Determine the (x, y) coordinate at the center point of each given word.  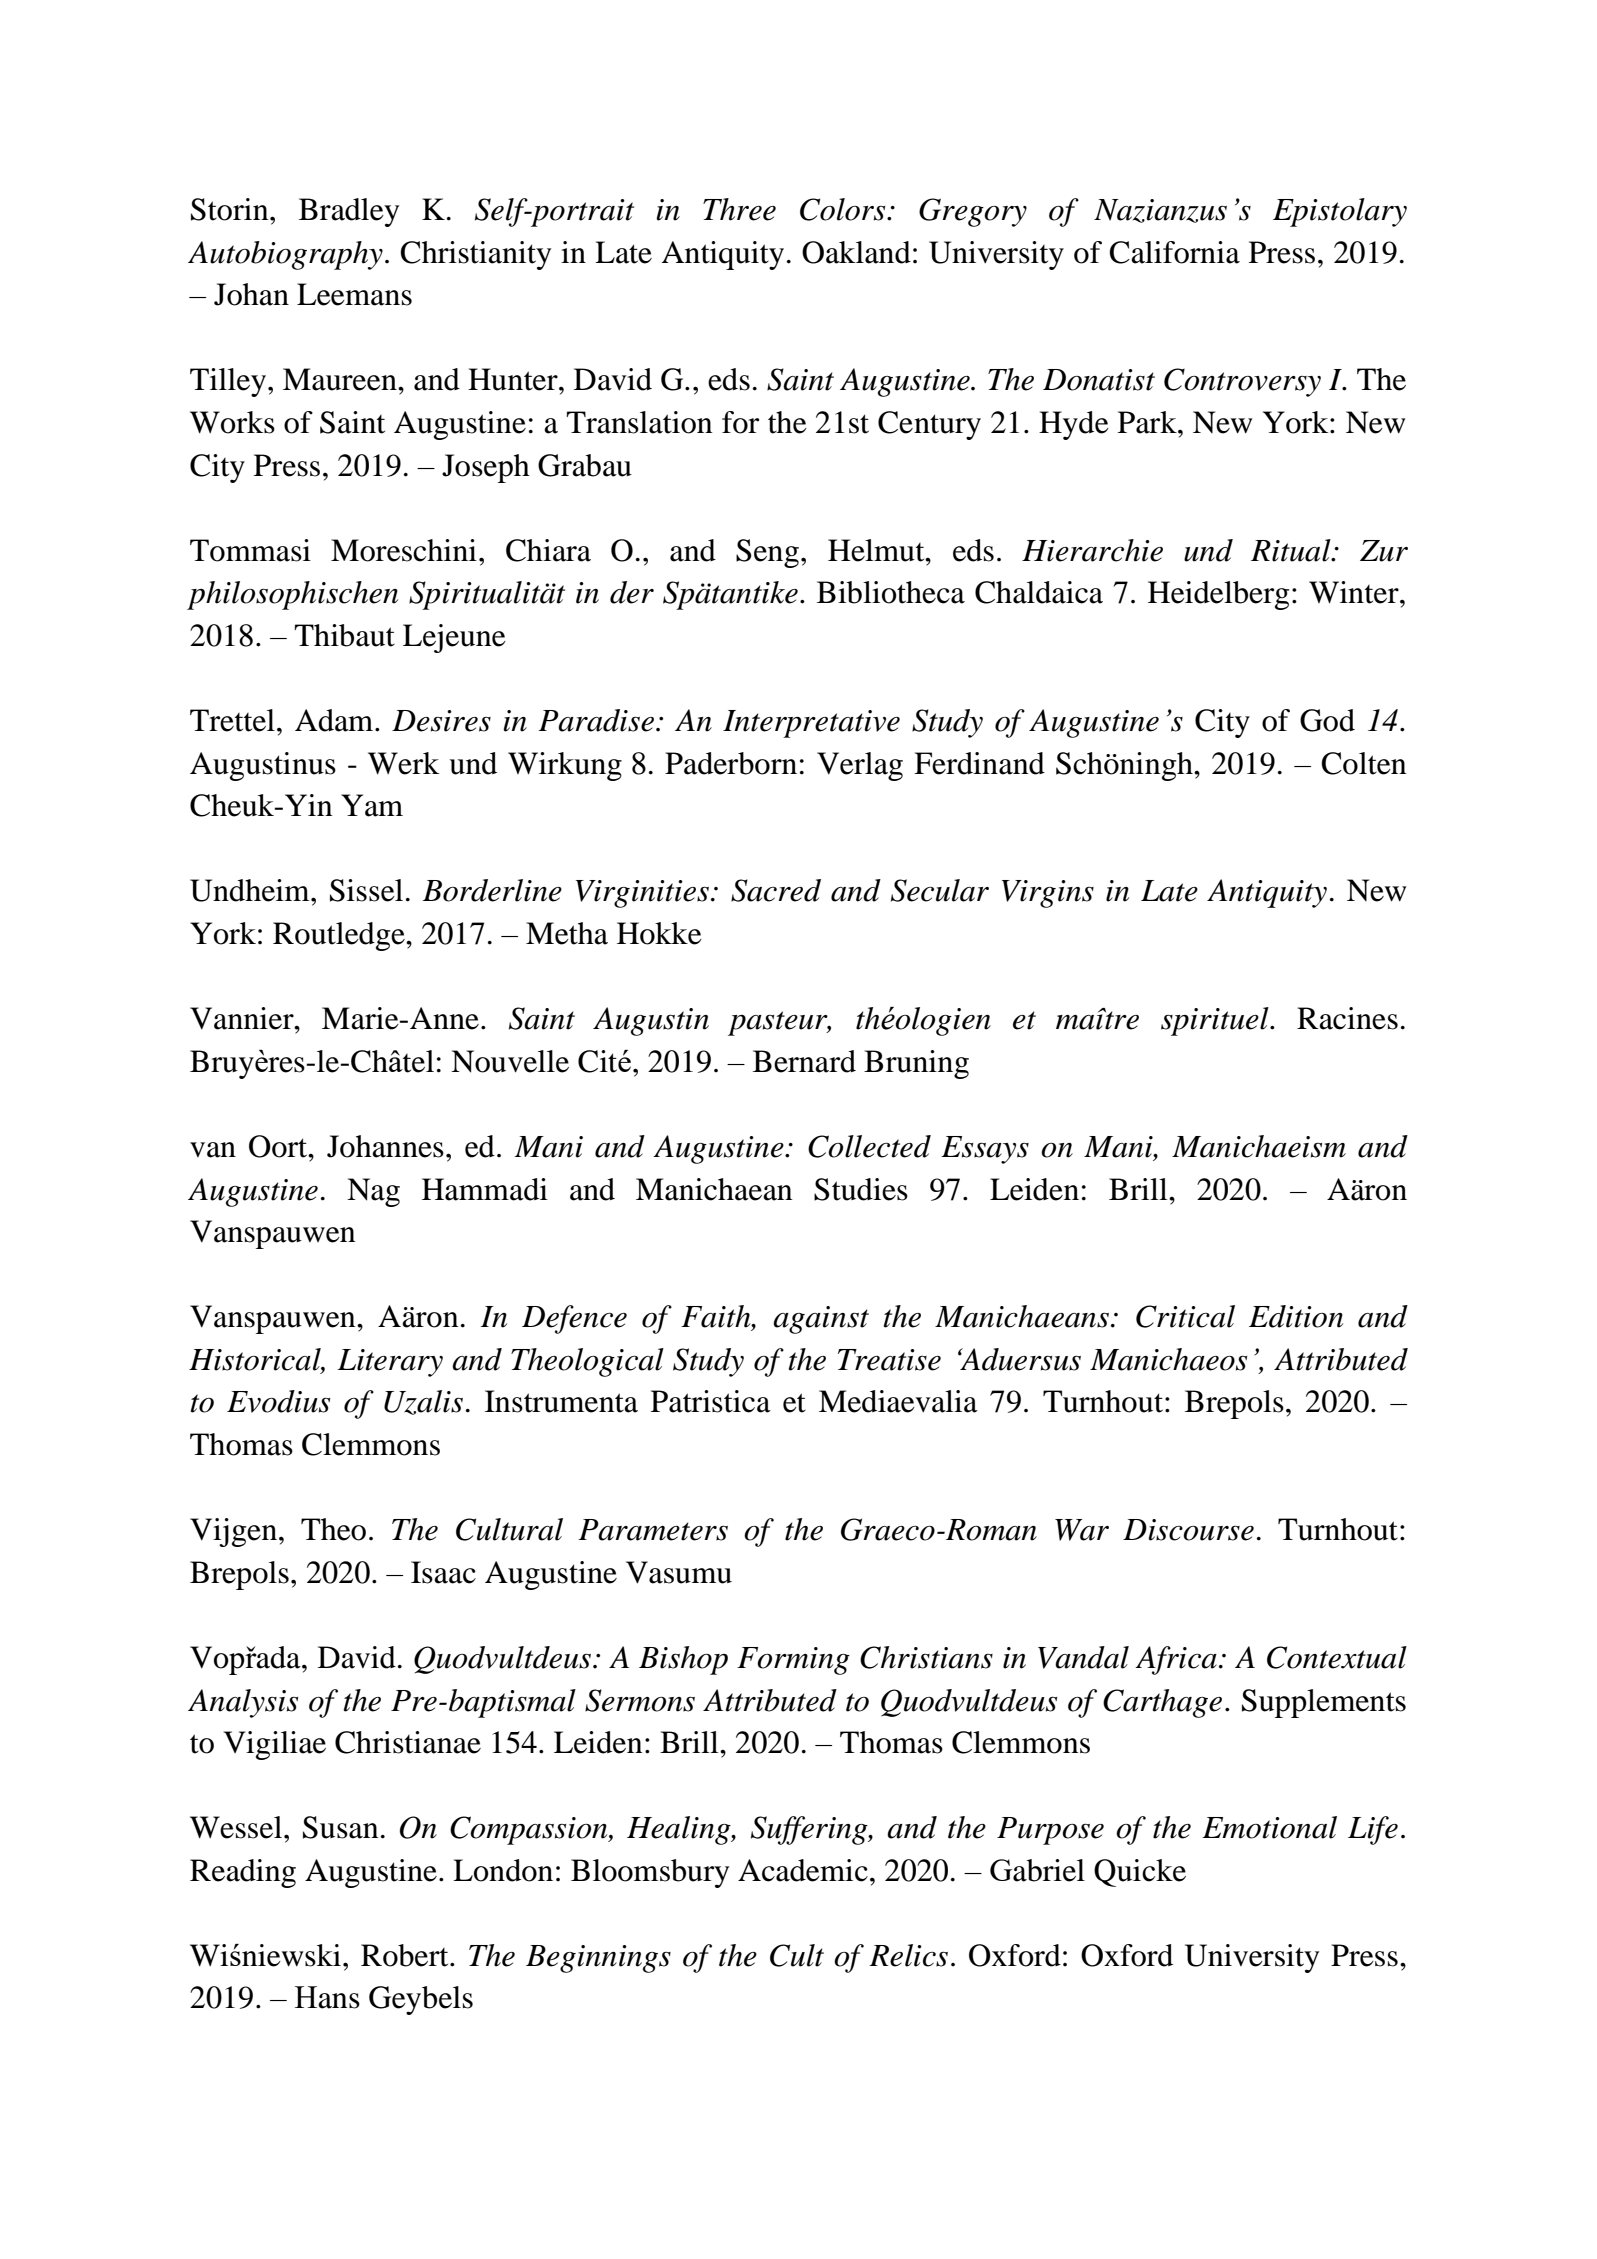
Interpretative (811, 724)
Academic (803, 1870)
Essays (985, 1150)
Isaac (443, 1572)
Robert (406, 1955)
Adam (335, 720)
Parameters (653, 1530)
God (1327, 720)
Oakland (856, 252)
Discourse (1188, 1530)
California (1174, 252)
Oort (279, 1146)
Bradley (349, 212)
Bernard (804, 1061)
